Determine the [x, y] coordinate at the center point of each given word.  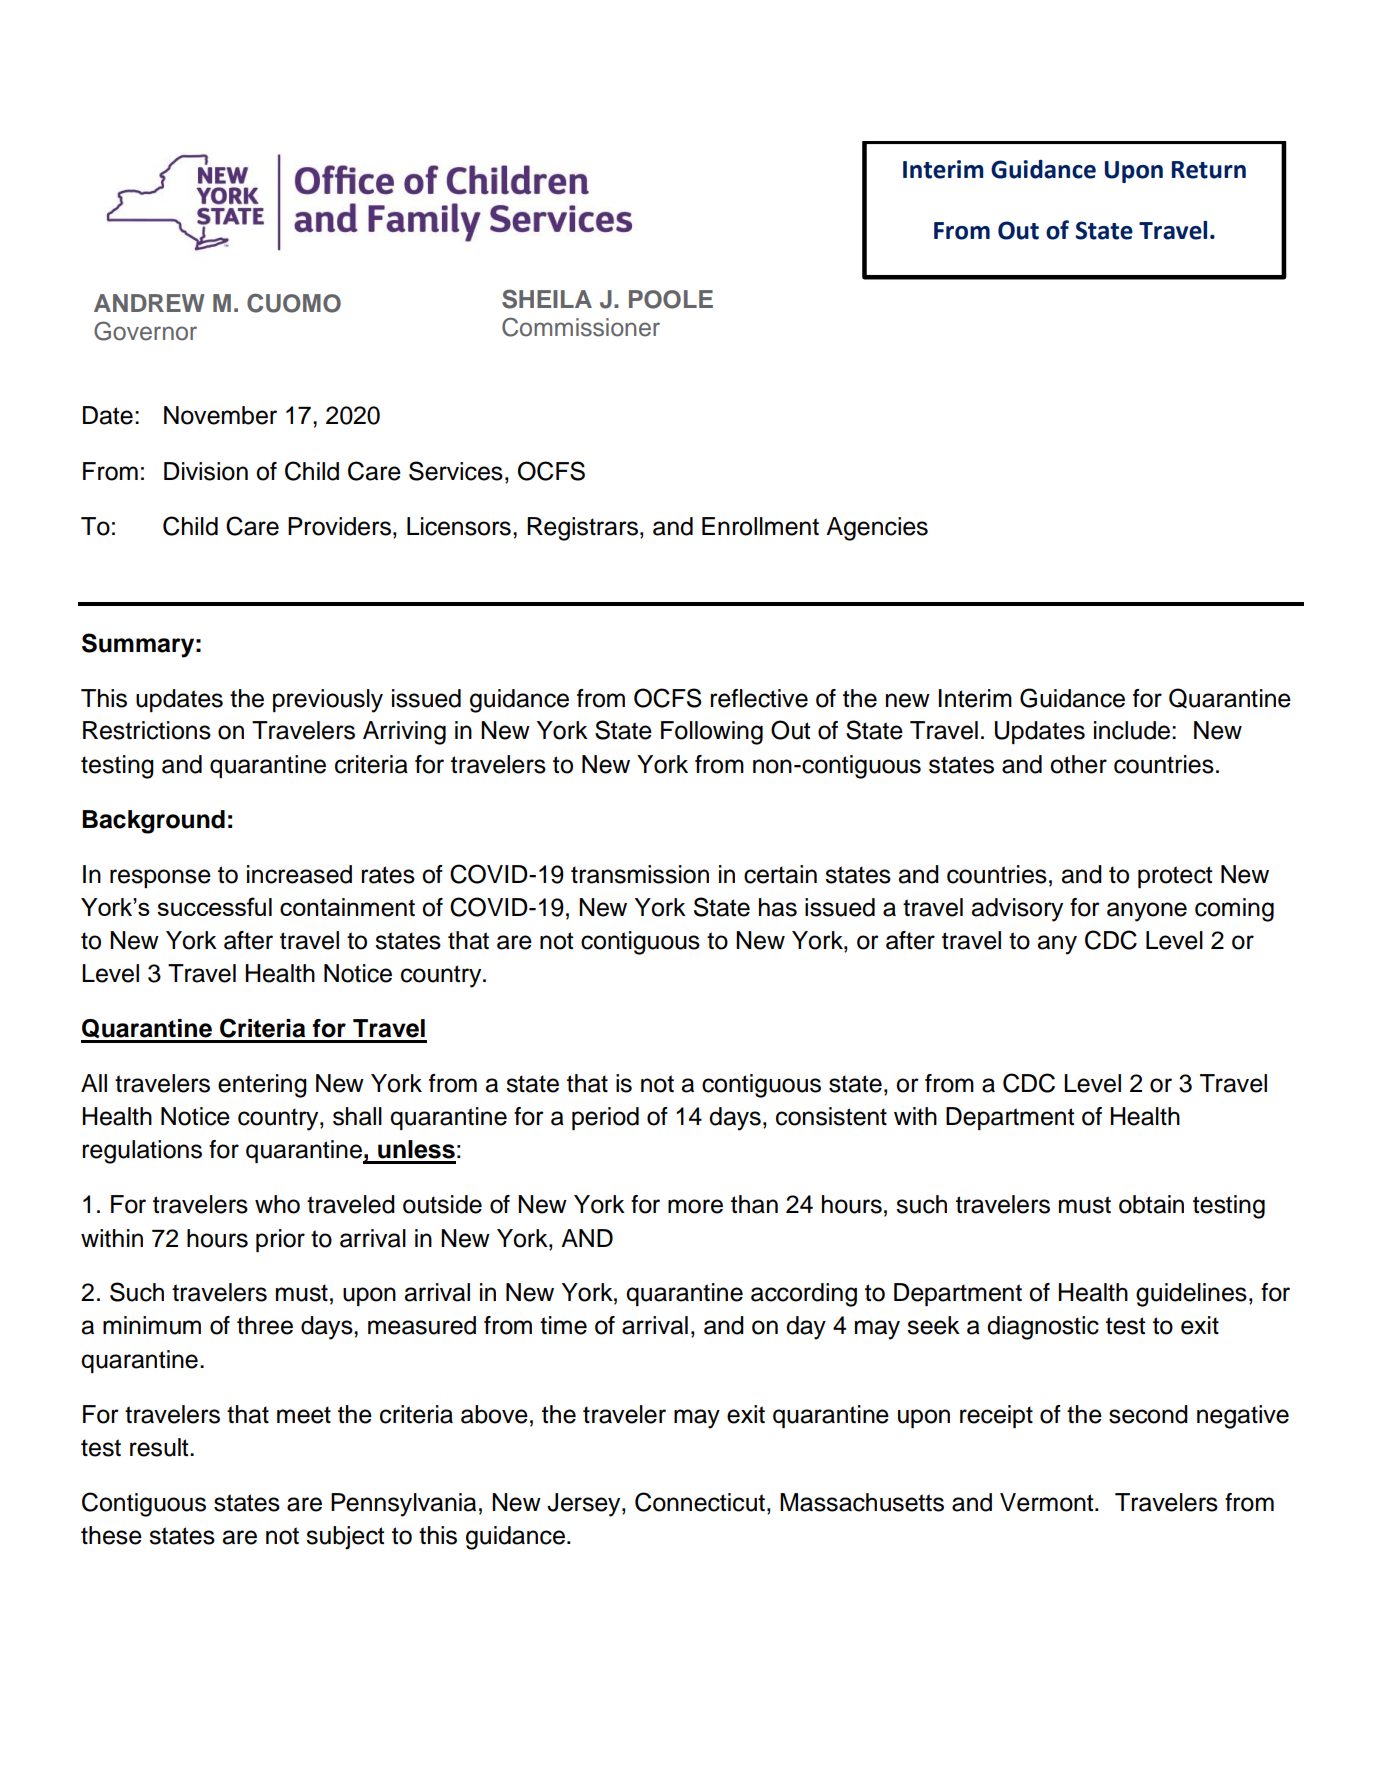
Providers [339, 526]
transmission [640, 874]
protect [1175, 877]
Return [1209, 170]
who [277, 1204]
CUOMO [294, 303]
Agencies [877, 529]
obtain [1151, 1204]
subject [345, 1538]
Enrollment [760, 526]
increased [299, 874]
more [695, 1206]
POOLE [671, 299]
